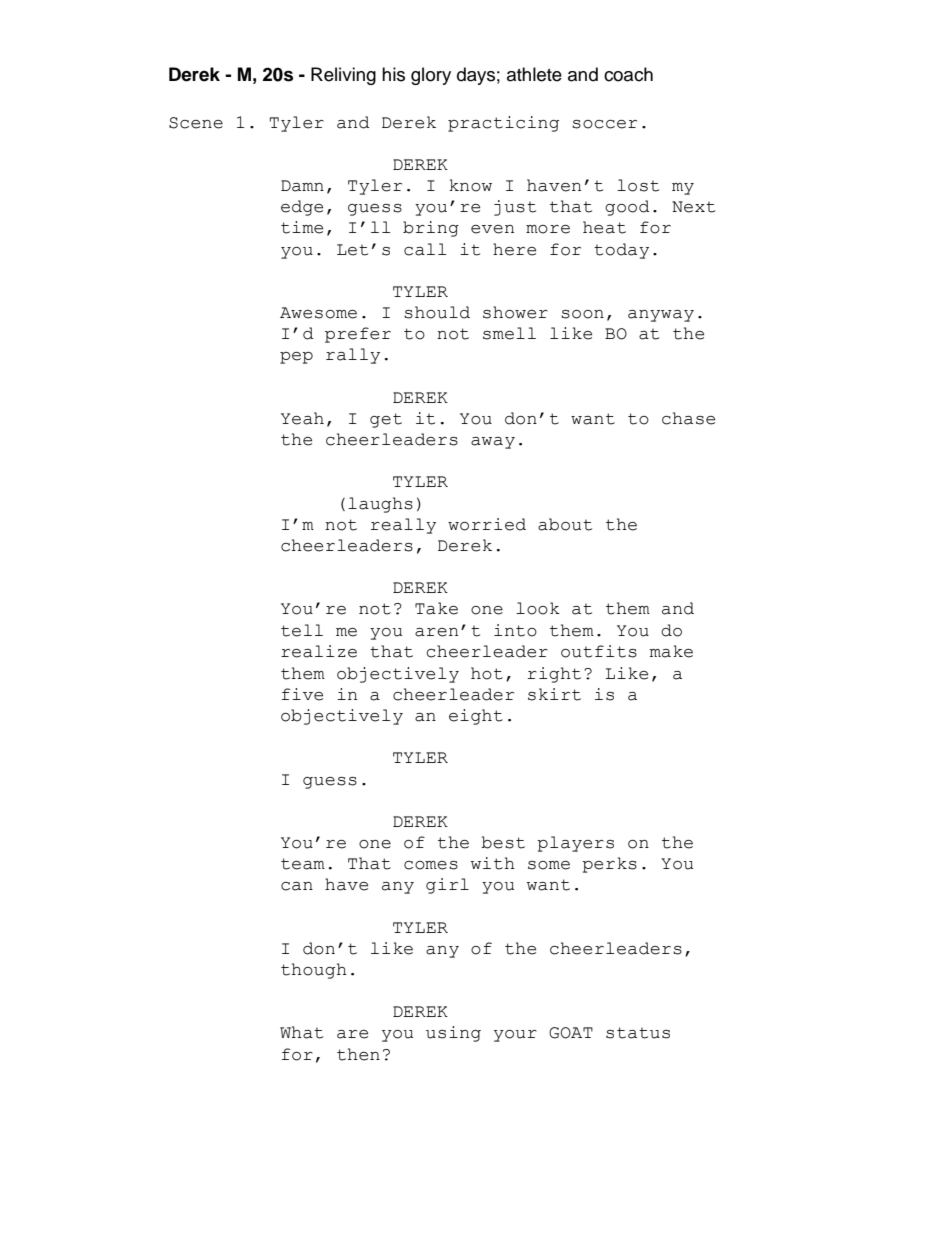 This page has height=1233, width=952. What do you see at coordinates (638, 1033) in the page?
I see `status` at bounding box center [638, 1033].
